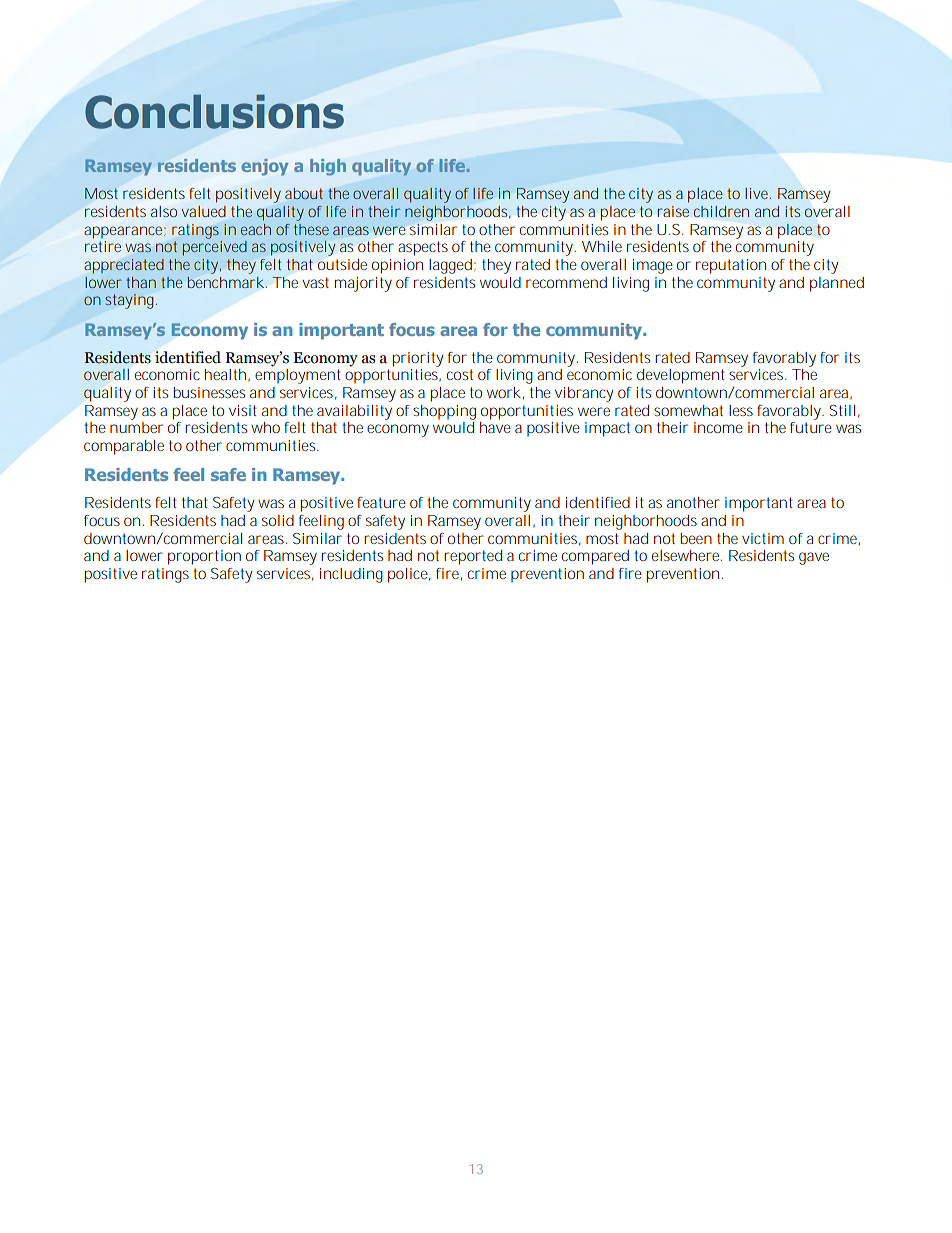 Image resolution: width=952 pixels, height=1233 pixels. I want to click on visit, so click(243, 410).
